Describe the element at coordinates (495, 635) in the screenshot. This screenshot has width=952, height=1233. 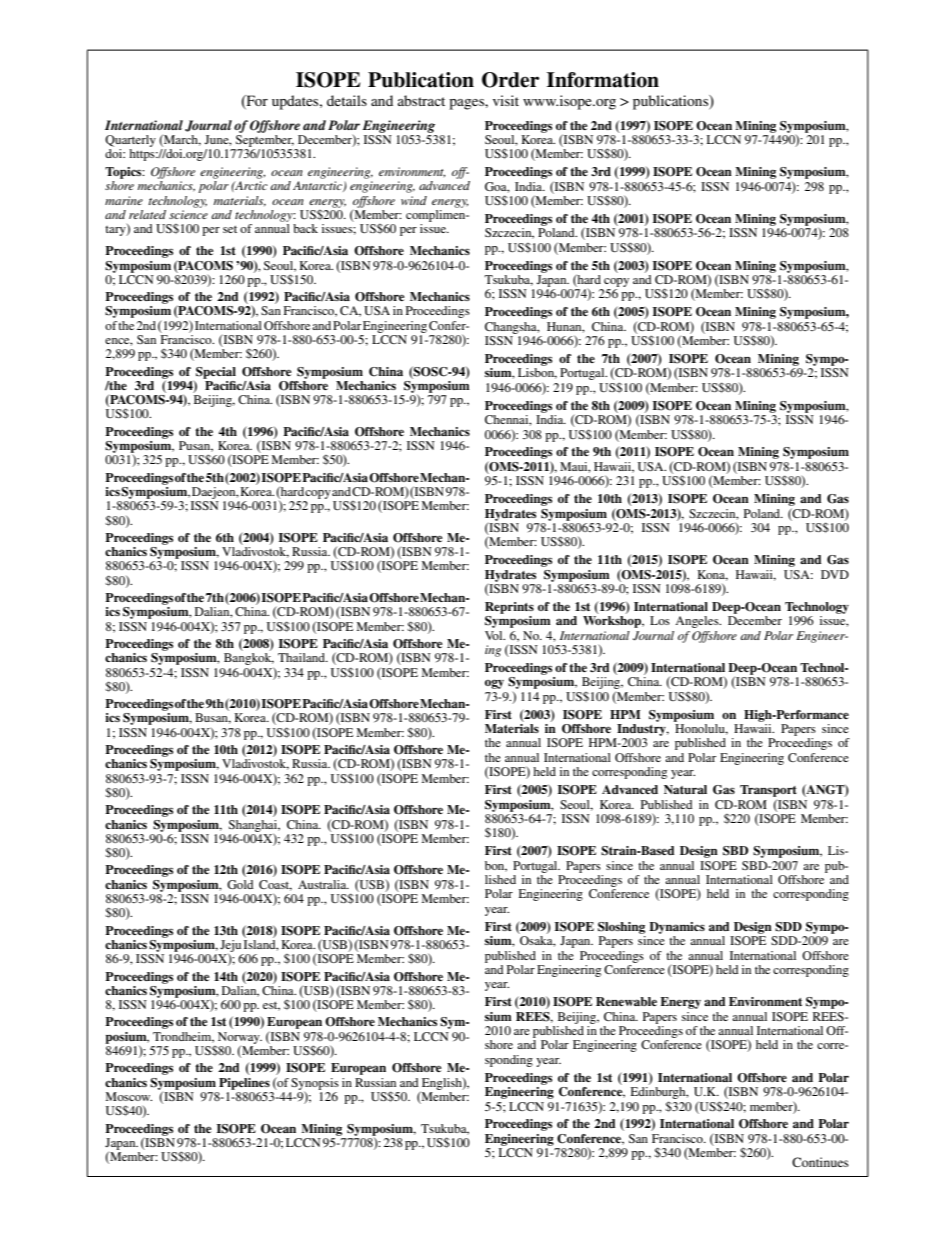
I see `Vol` at that location.
